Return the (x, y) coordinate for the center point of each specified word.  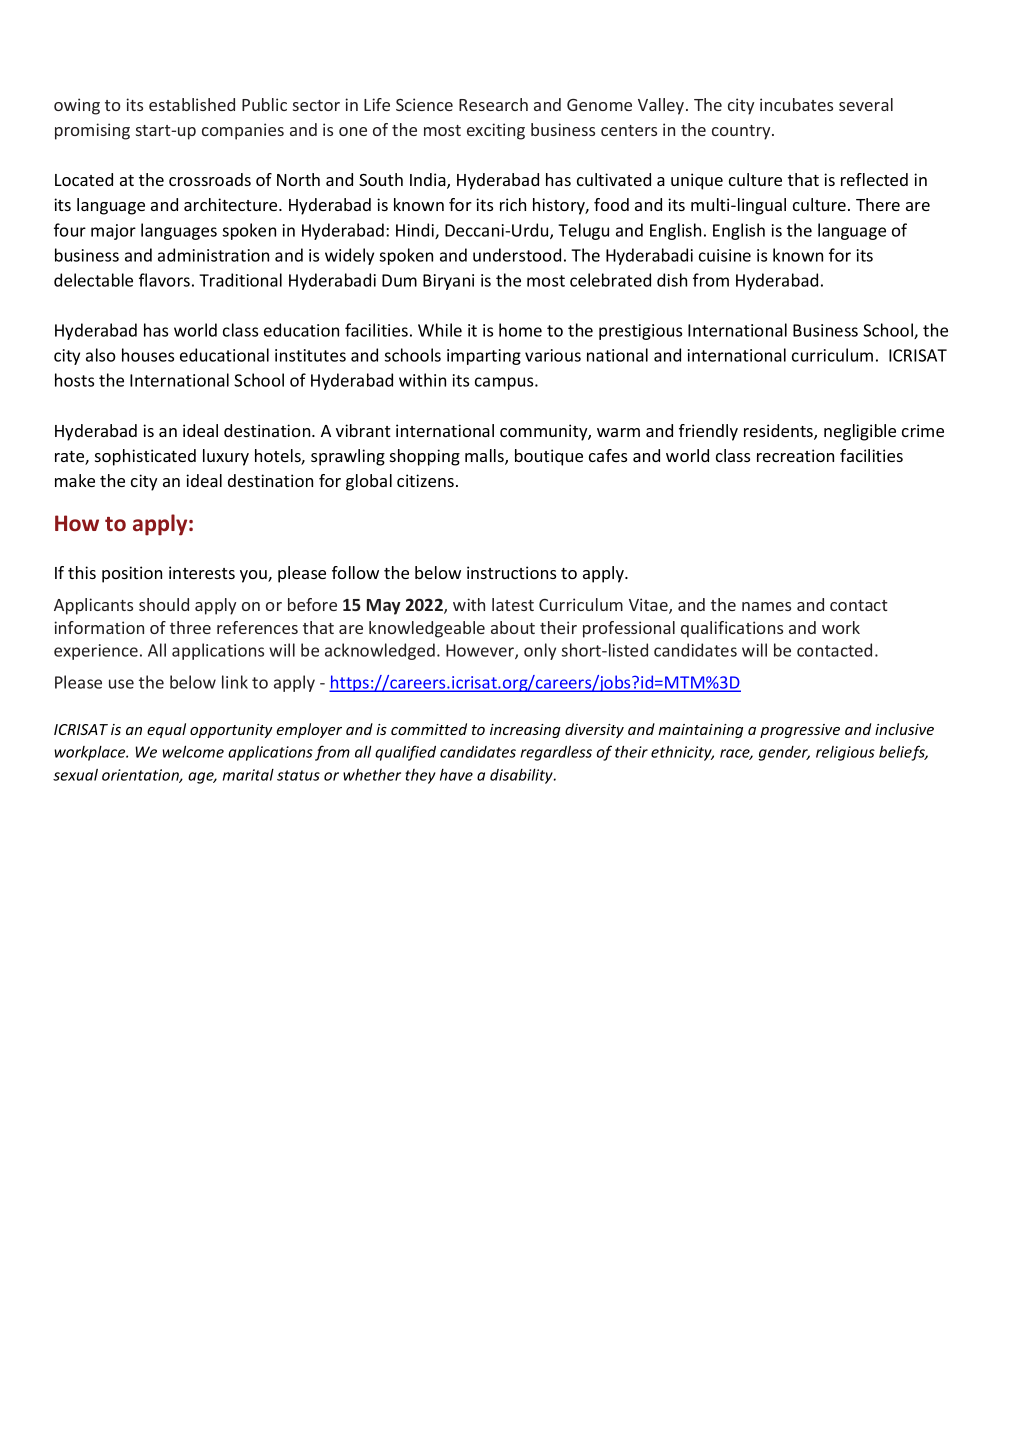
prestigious (640, 332)
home (520, 330)
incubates (796, 104)
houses (148, 355)
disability (522, 776)
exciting (496, 131)
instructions (511, 572)
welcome (193, 751)
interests (202, 572)
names (766, 606)
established (192, 104)
